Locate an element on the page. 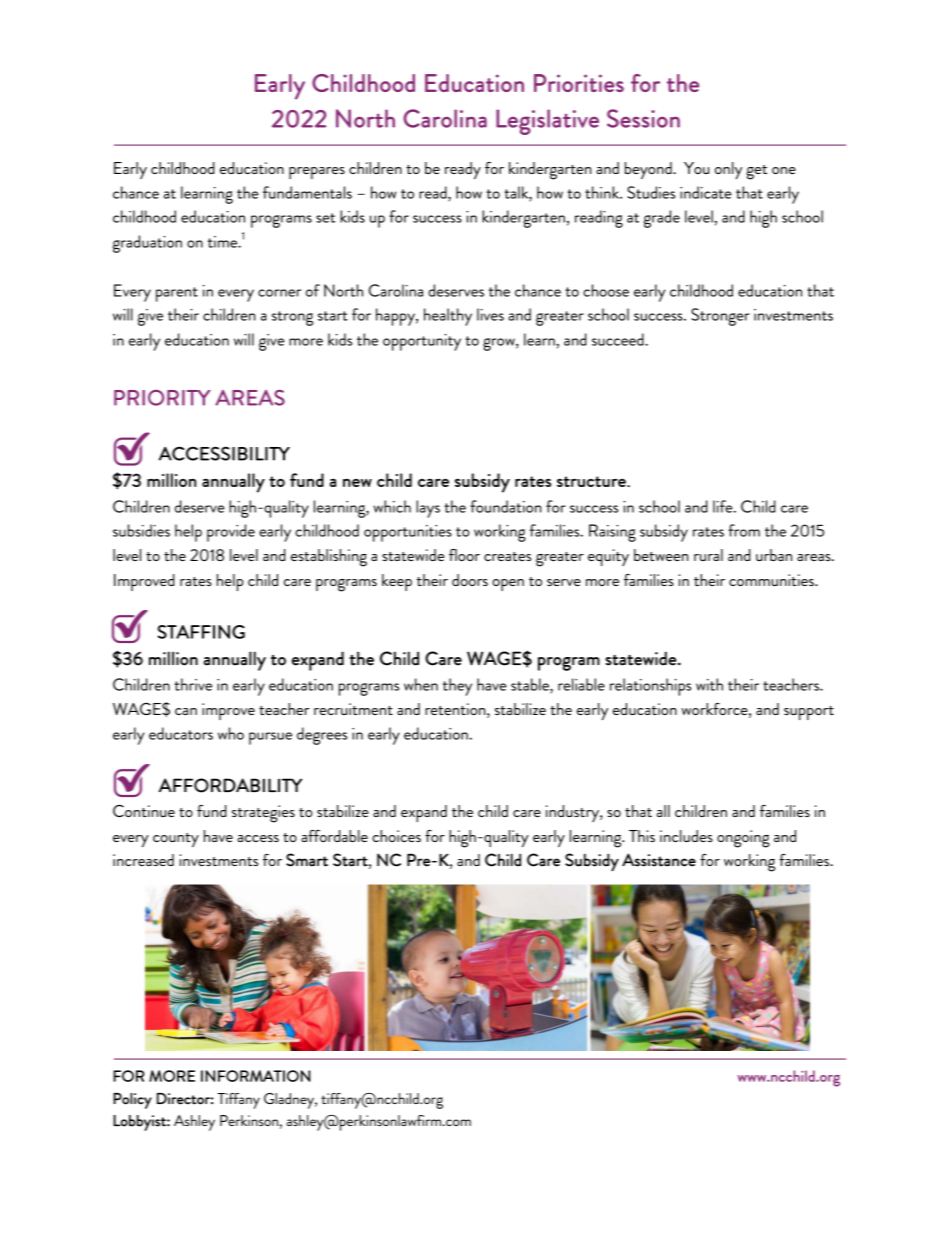 The height and width of the document is (1233, 952). INFORMATION is located at coordinates (256, 1076).
